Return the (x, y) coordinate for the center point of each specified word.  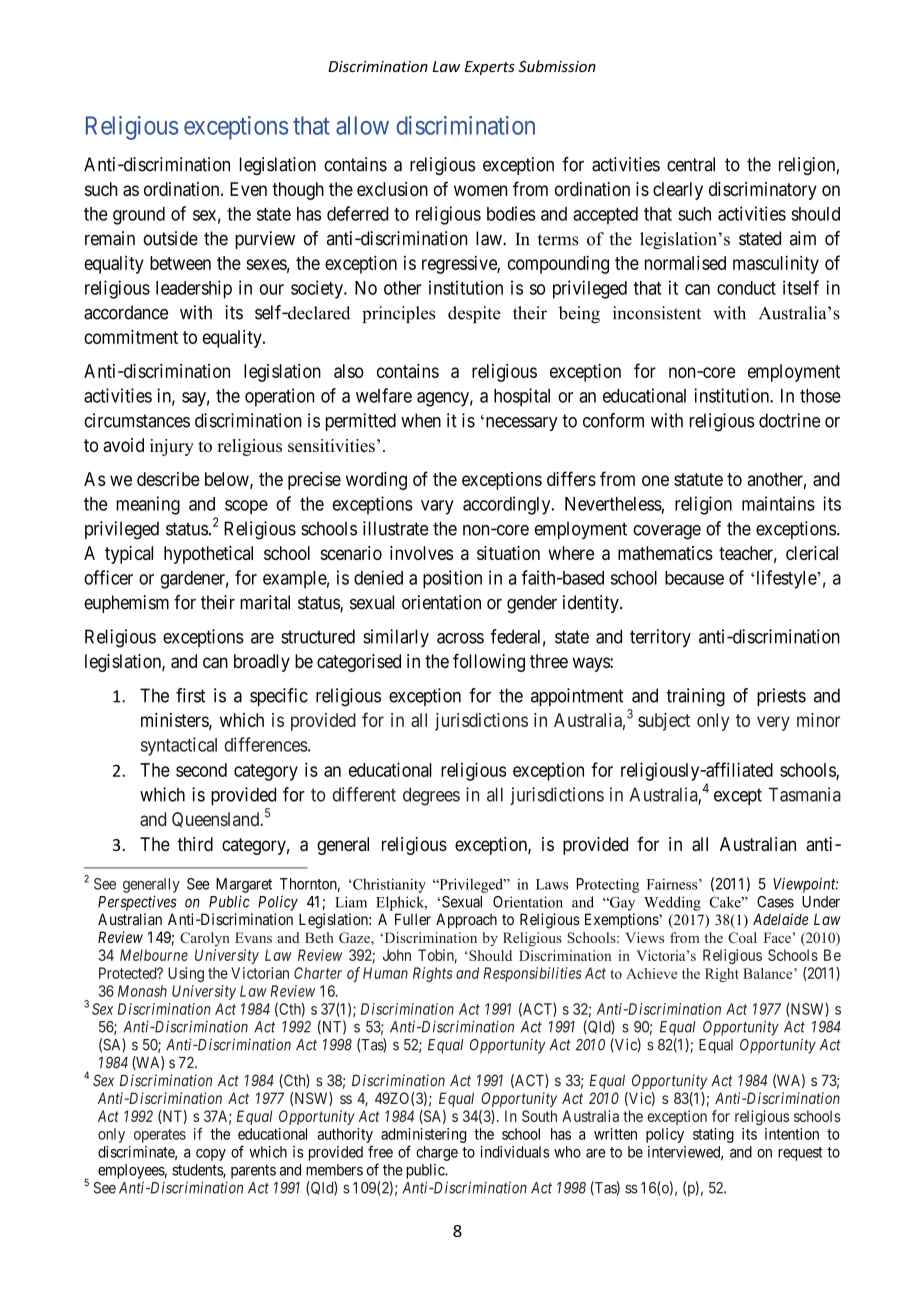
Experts (490, 68)
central (691, 164)
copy (211, 1155)
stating (713, 1135)
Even (248, 189)
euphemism (126, 604)
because (694, 578)
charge (437, 1153)
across (460, 638)
